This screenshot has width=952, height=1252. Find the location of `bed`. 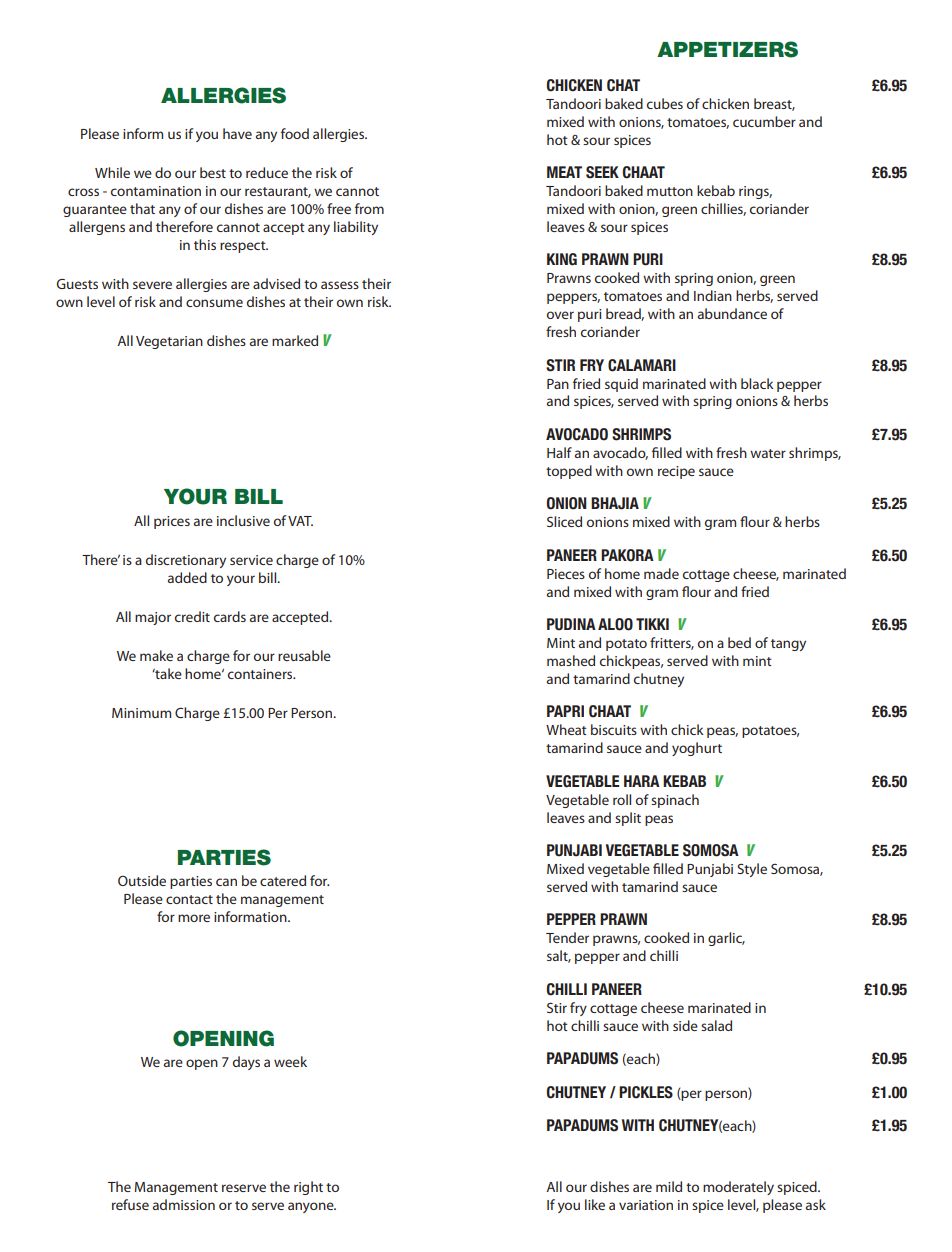

bed is located at coordinates (739, 642).
